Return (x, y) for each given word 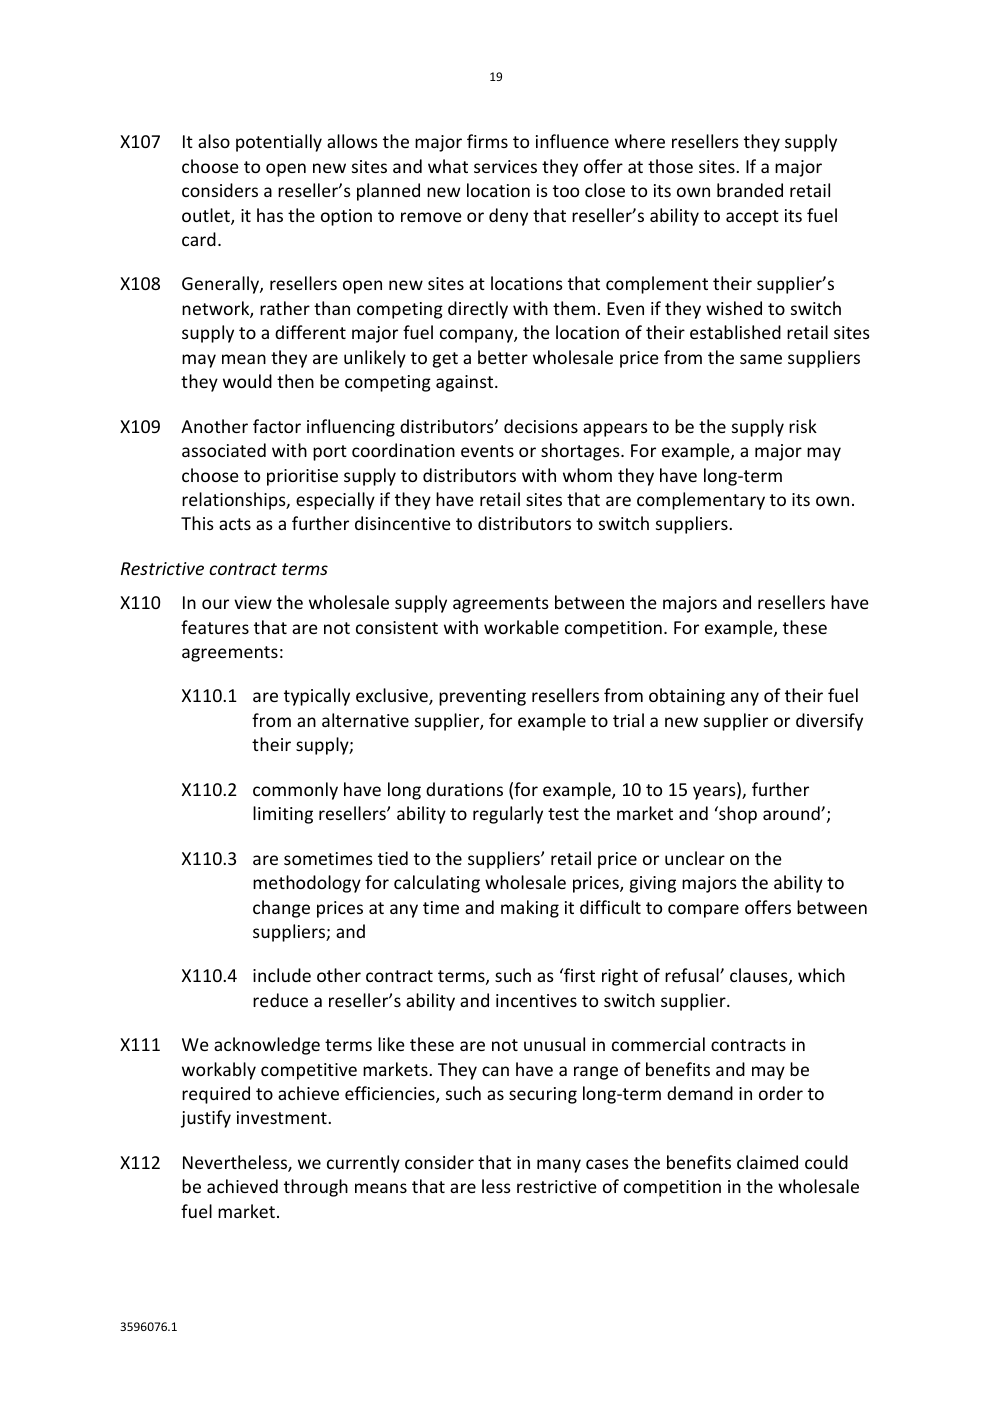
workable (521, 627)
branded (750, 190)
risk (803, 426)
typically (317, 697)
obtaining (687, 697)
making (530, 909)
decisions (541, 426)
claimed (767, 1162)
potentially (279, 143)
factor (277, 426)
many (559, 1166)
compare (703, 911)
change (281, 909)
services (505, 166)
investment (283, 1117)
